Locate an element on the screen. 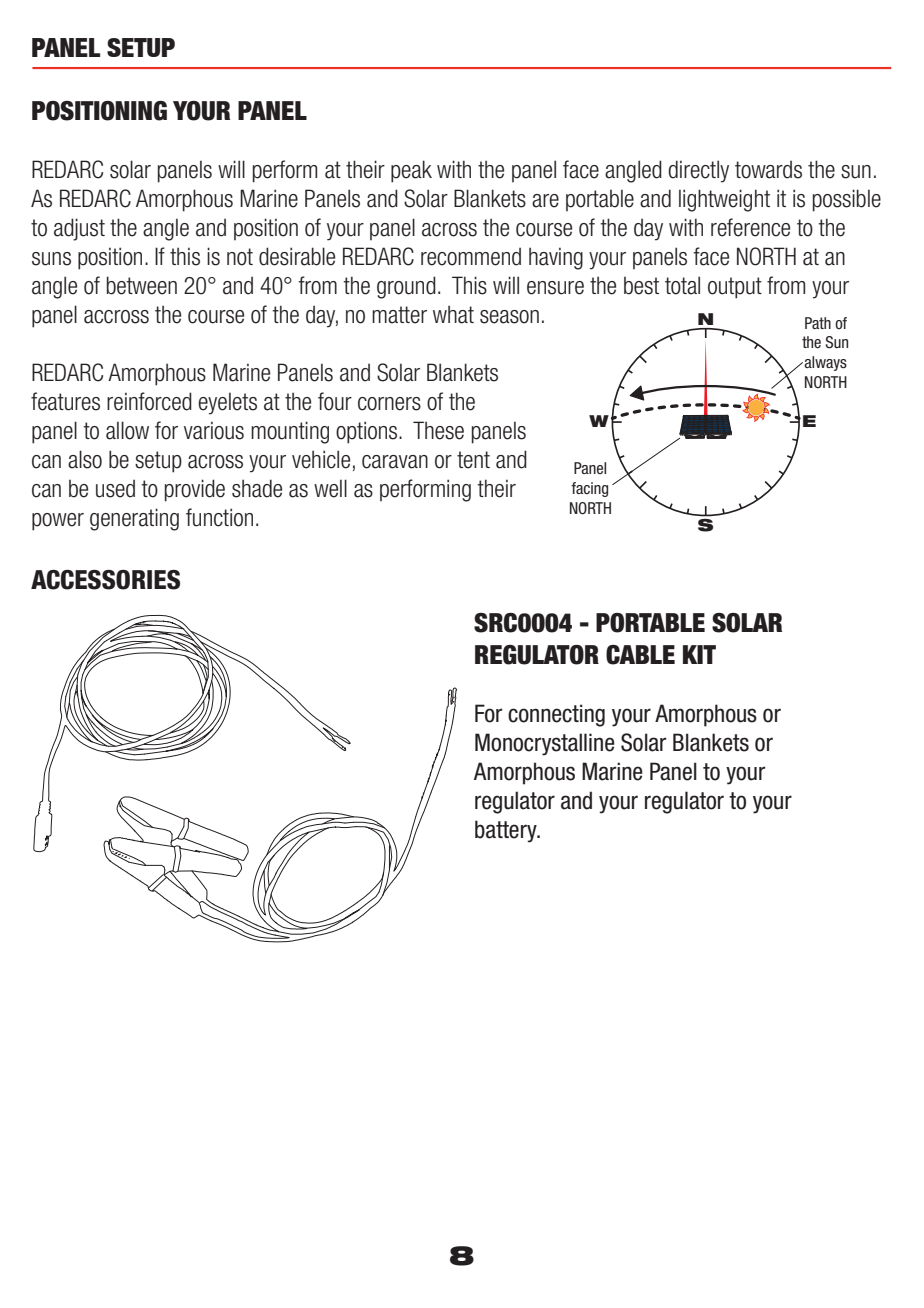 The height and width of the screenshot is (1308, 924). KIT is located at coordinates (699, 654).
